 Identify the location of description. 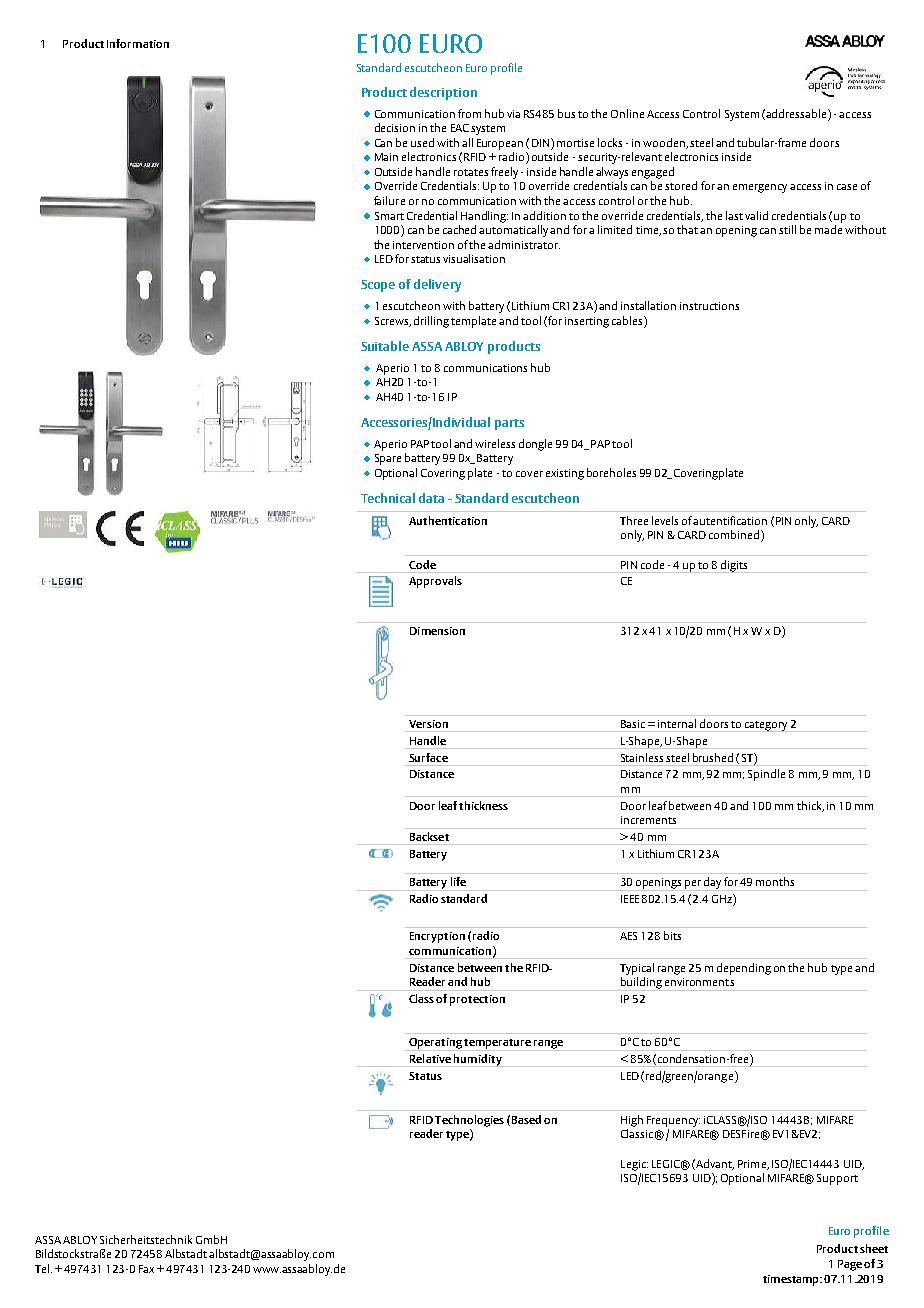
(443, 93).
